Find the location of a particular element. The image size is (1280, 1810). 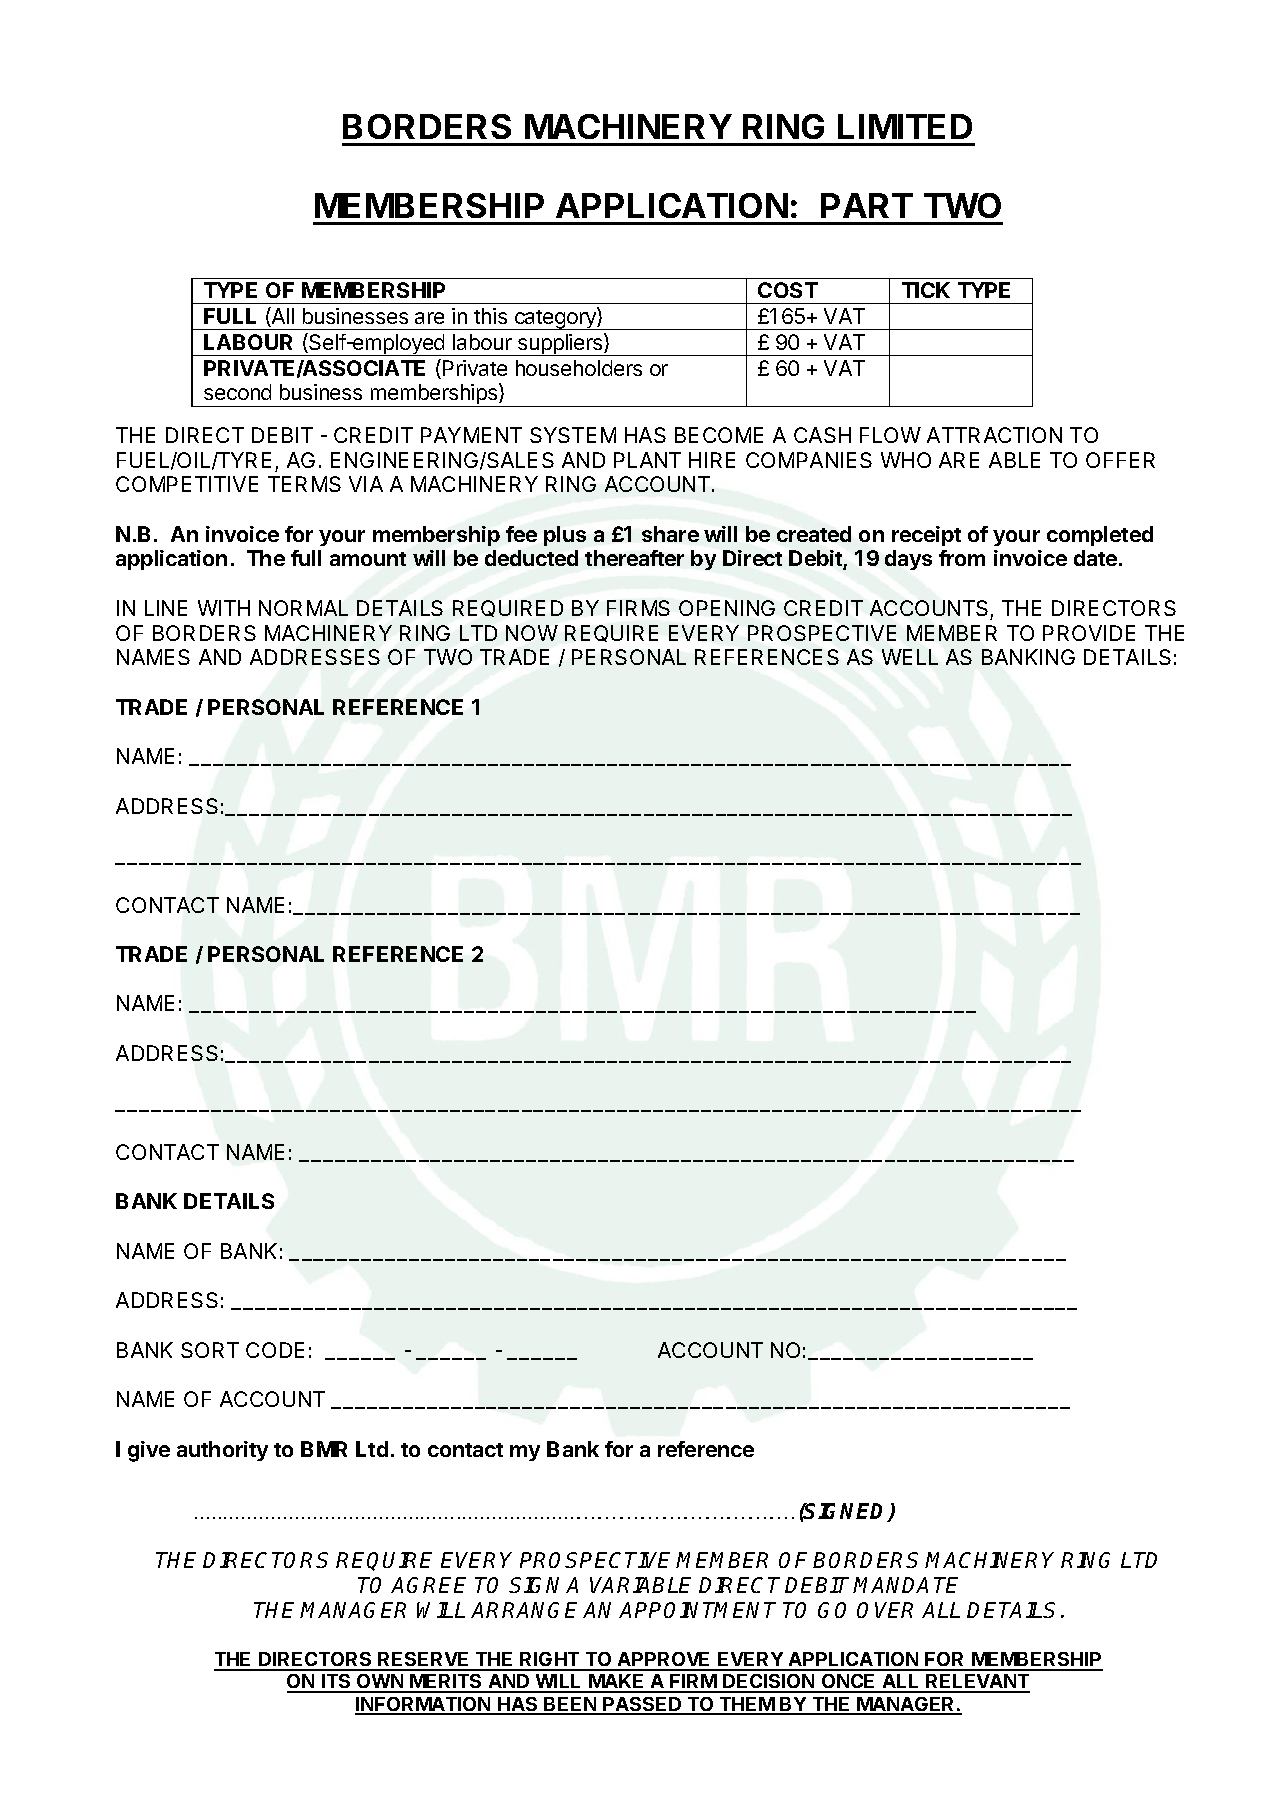

APPROVE is located at coordinates (664, 1661).
